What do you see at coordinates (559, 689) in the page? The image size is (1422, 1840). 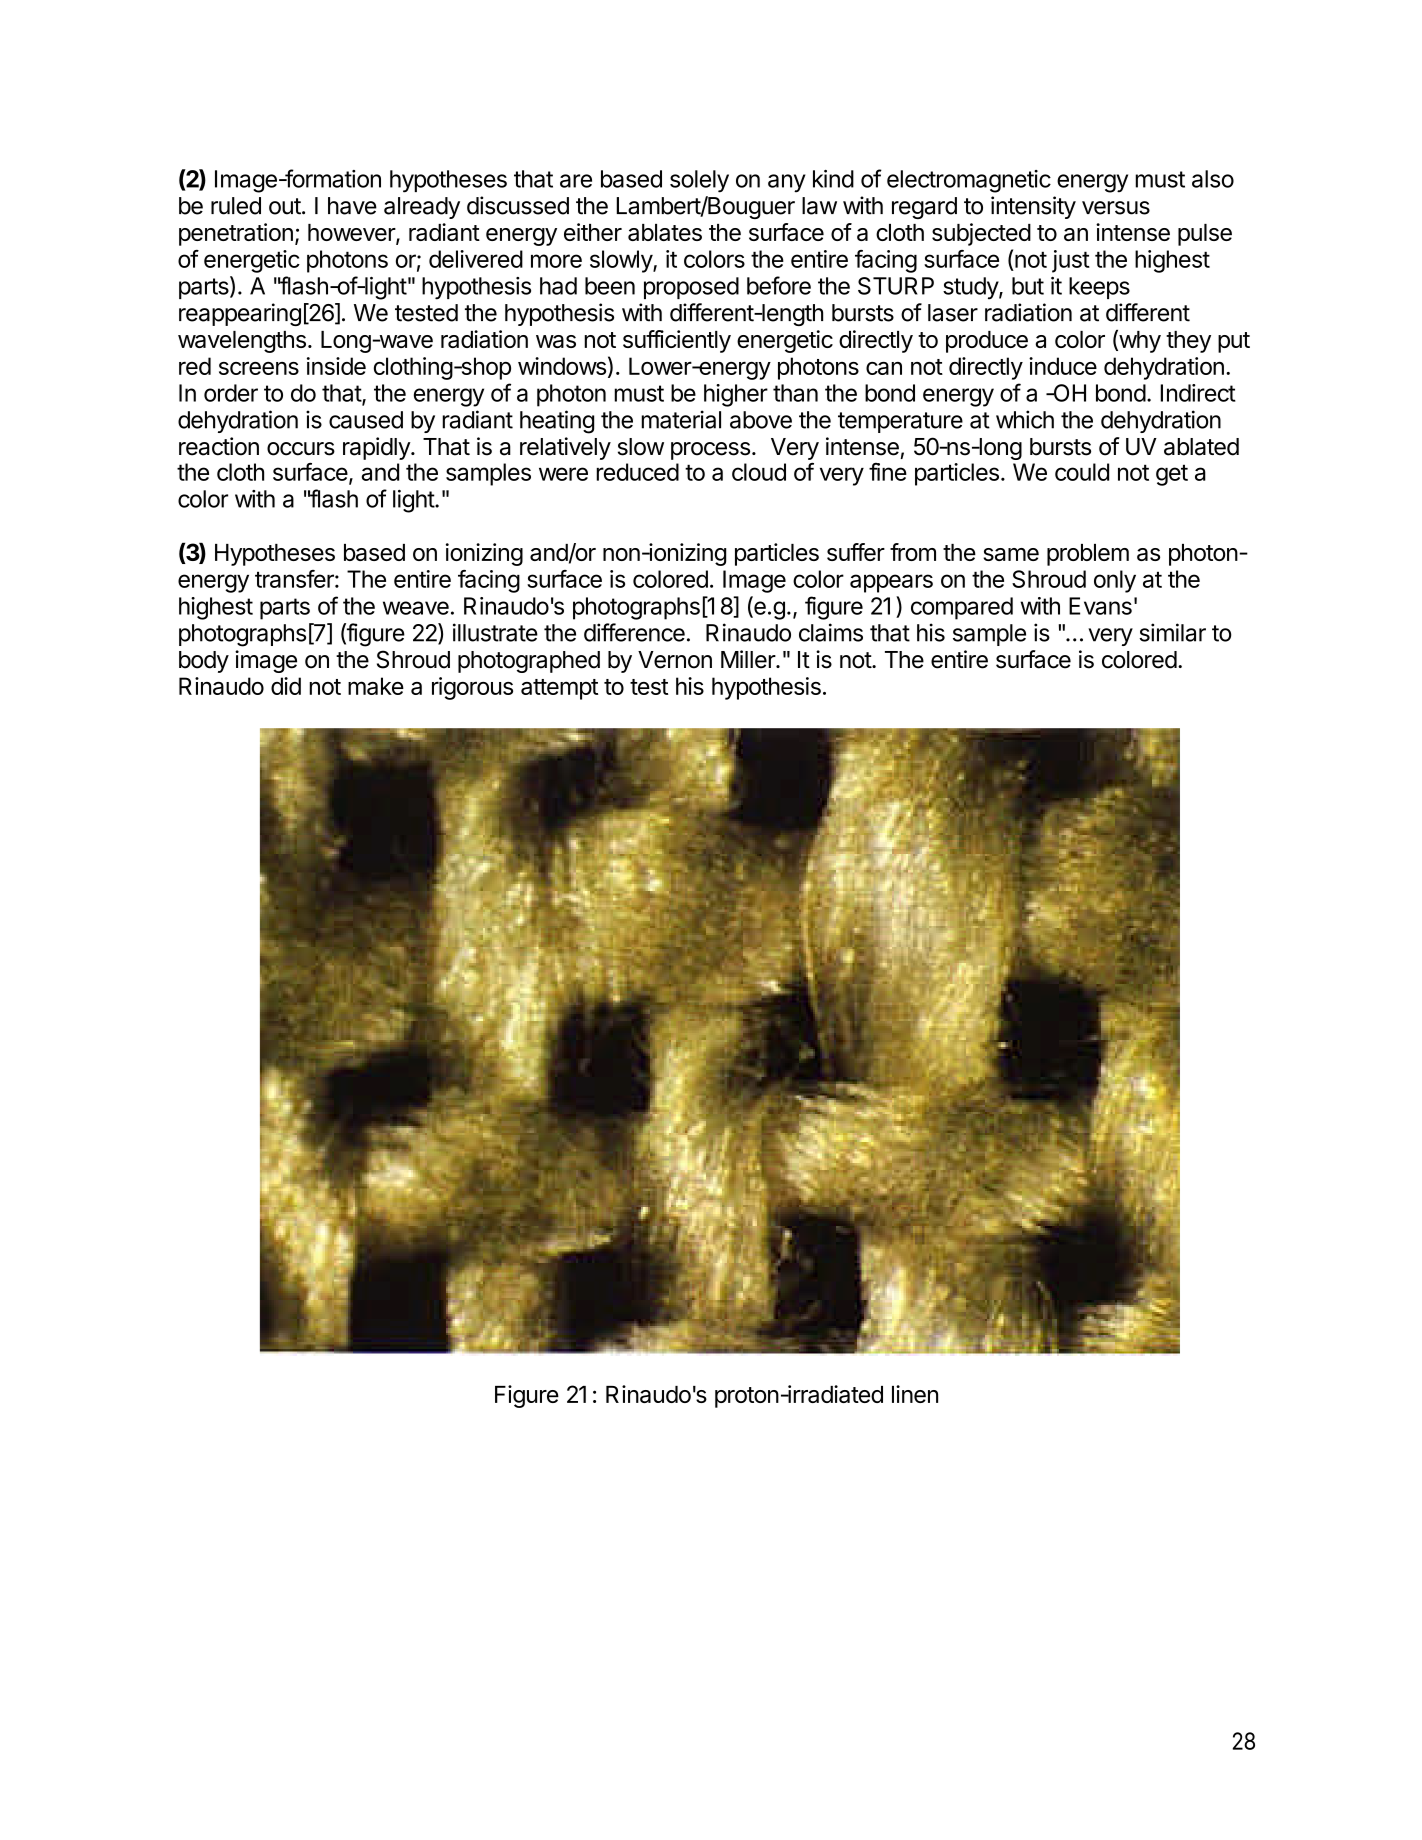 I see `attempt` at bounding box center [559, 689].
